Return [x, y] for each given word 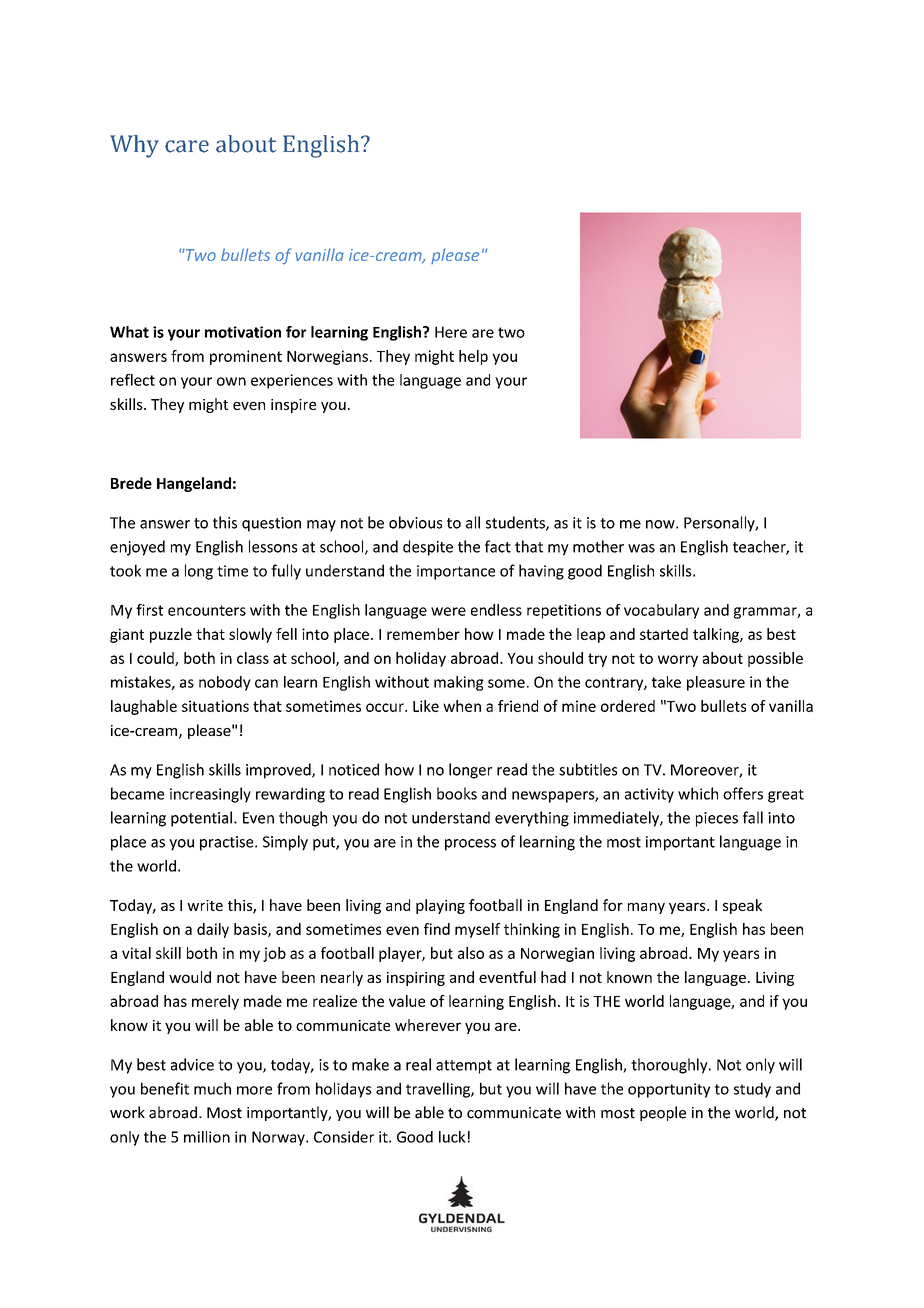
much [212, 1088]
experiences [292, 381]
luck [452, 1137]
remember [423, 634]
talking [717, 635]
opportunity [669, 1090]
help [473, 357]
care [187, 146]
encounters [207, 610]
